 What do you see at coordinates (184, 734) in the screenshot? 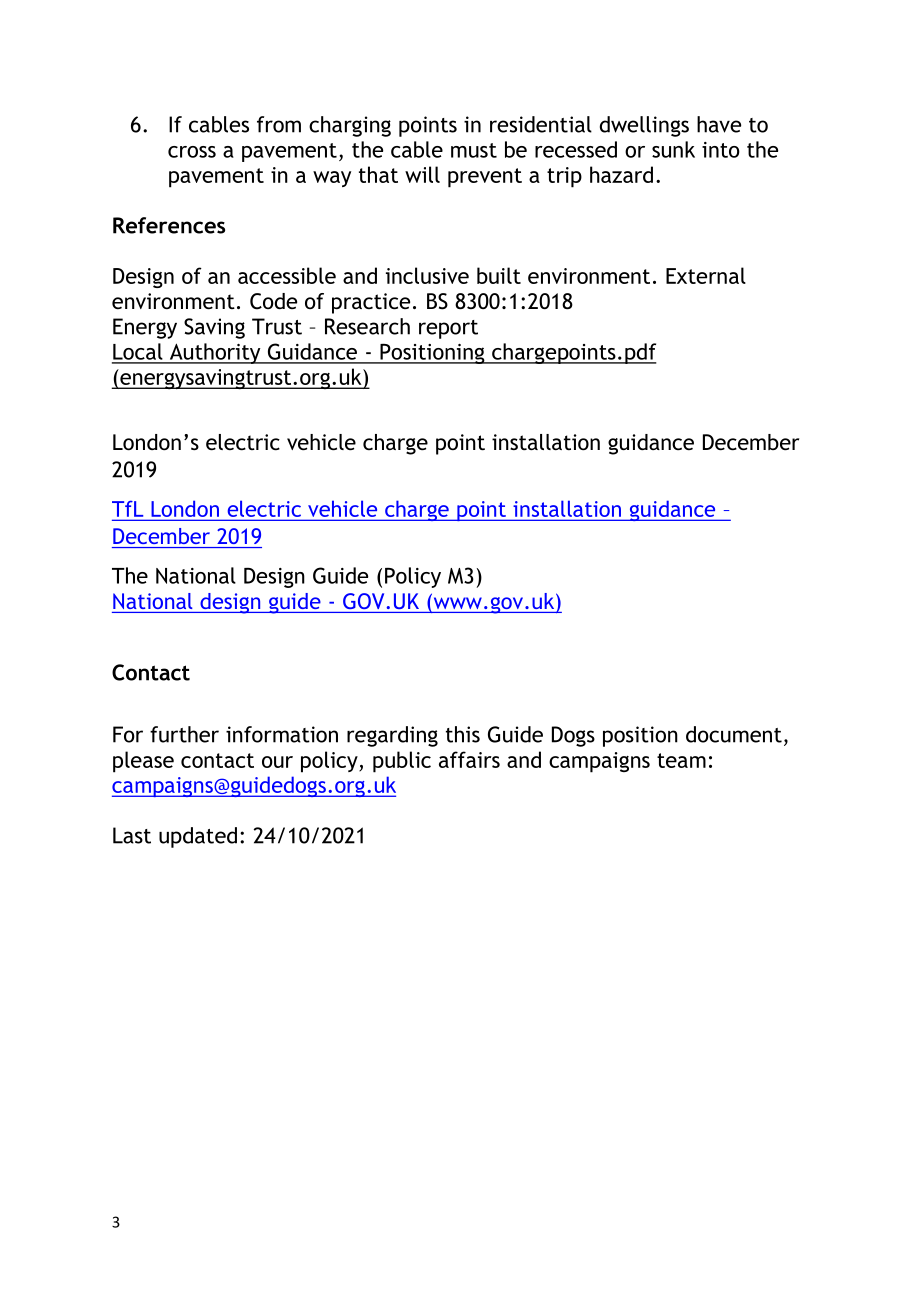
I see `further` at bounding box center [184, 734].
